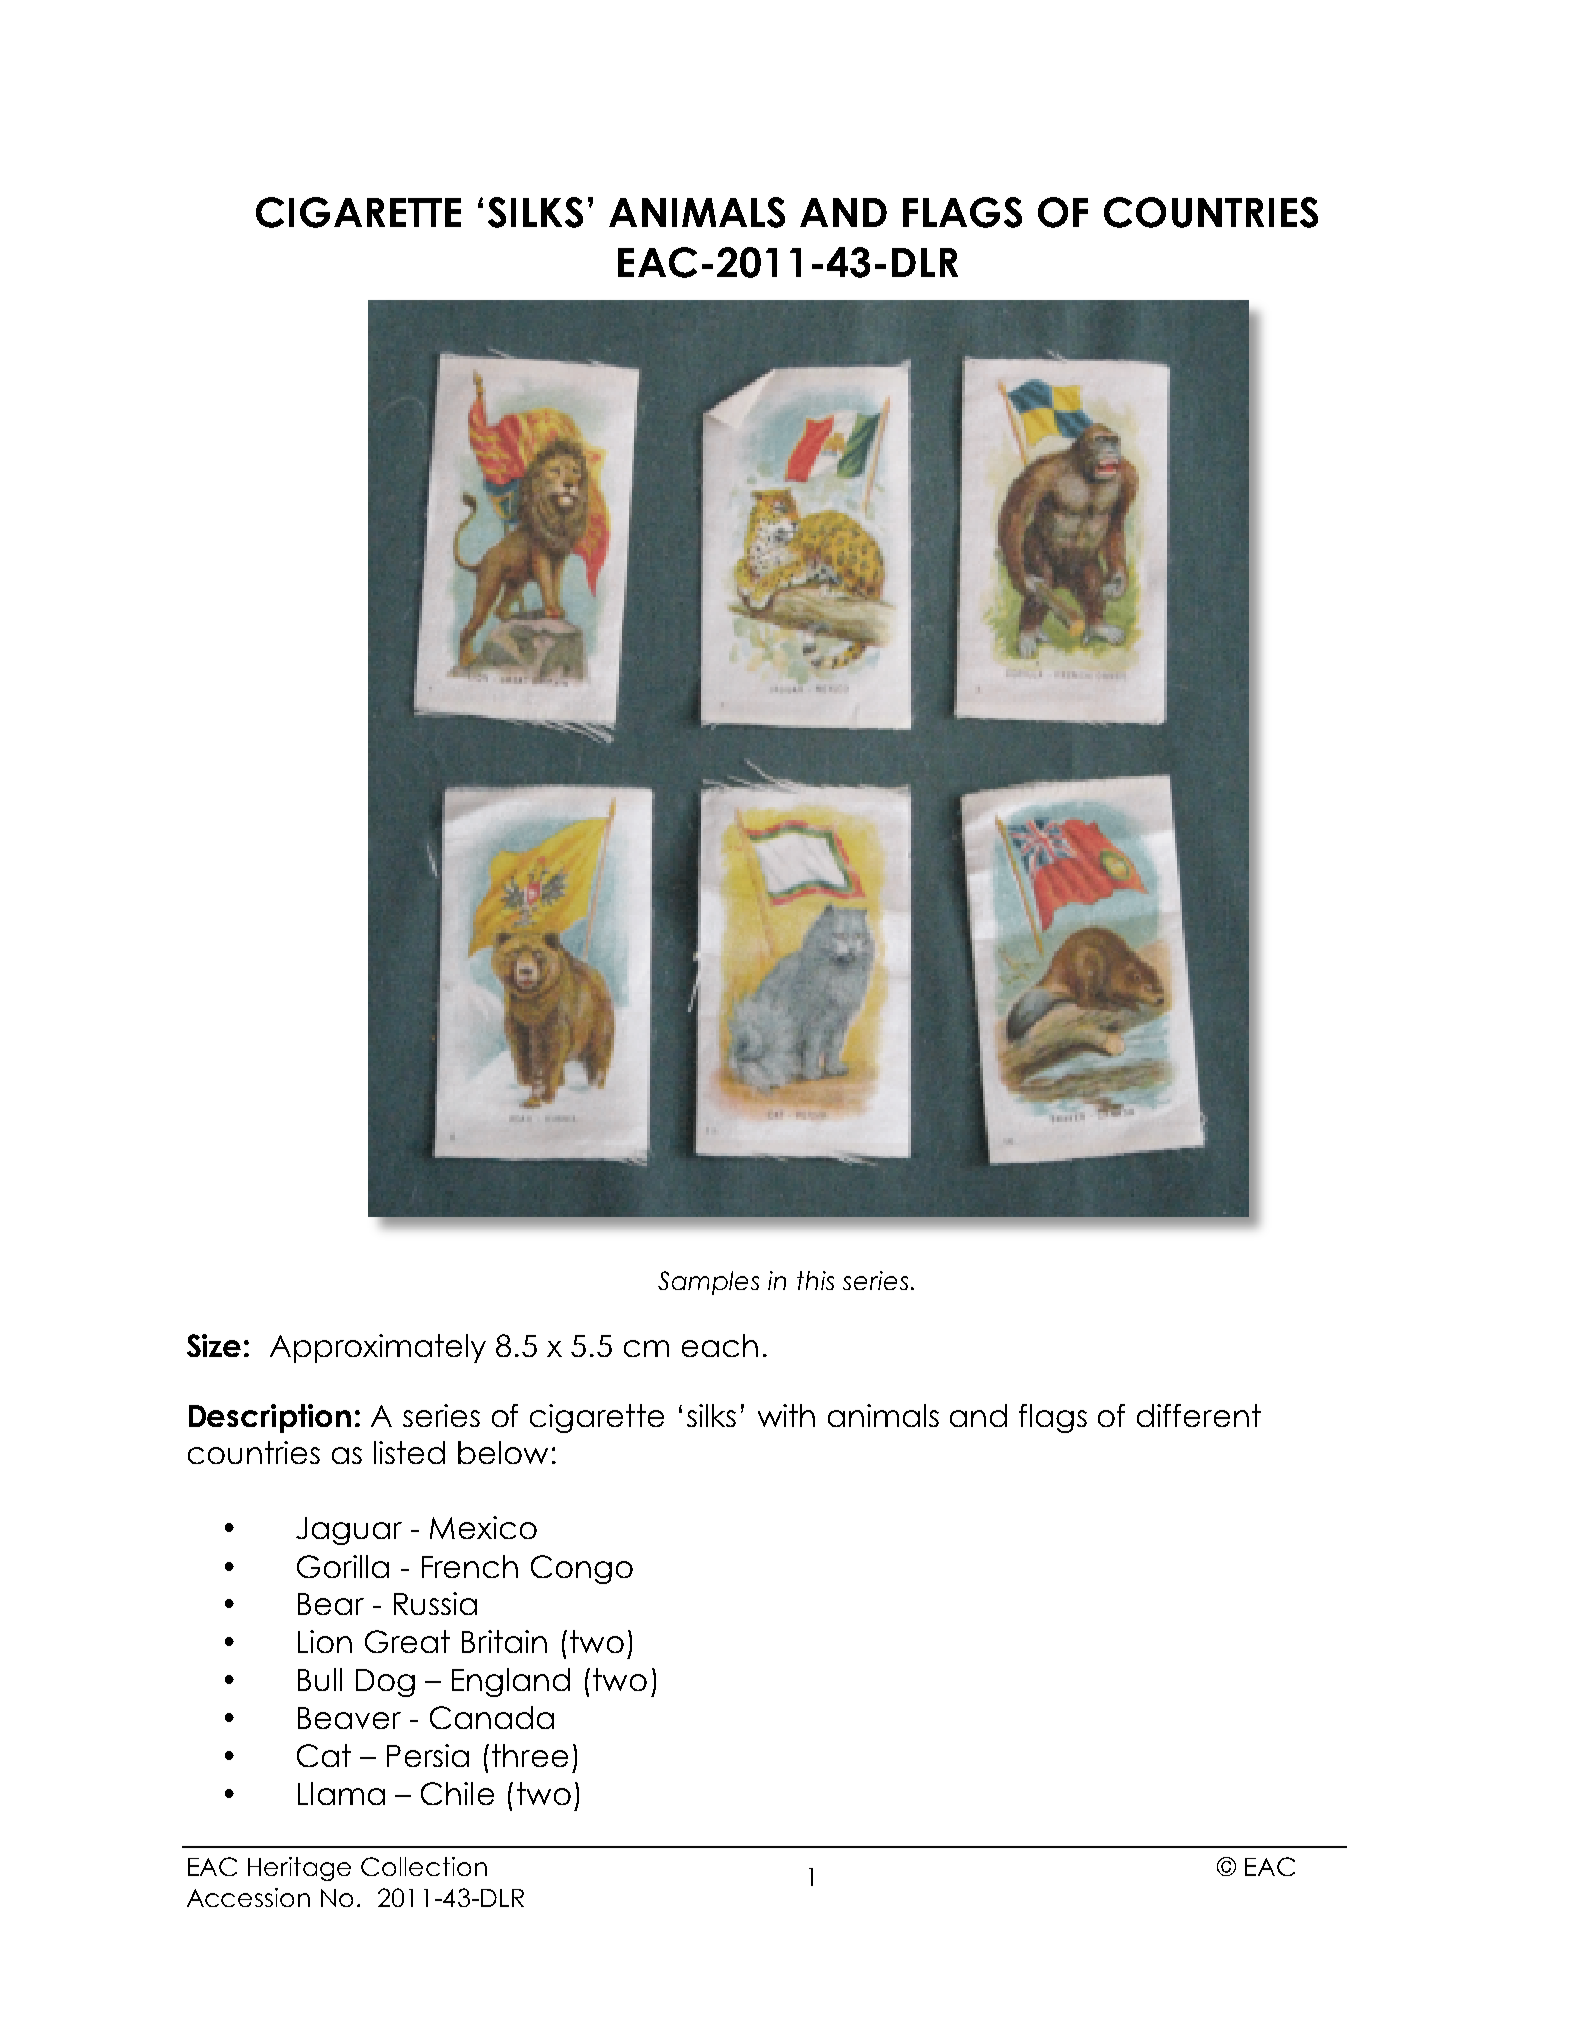 The image size is (1574, 2037). Describe the element at coordinates (409, 1452) in the screenshot. I see `listed` at that location.
